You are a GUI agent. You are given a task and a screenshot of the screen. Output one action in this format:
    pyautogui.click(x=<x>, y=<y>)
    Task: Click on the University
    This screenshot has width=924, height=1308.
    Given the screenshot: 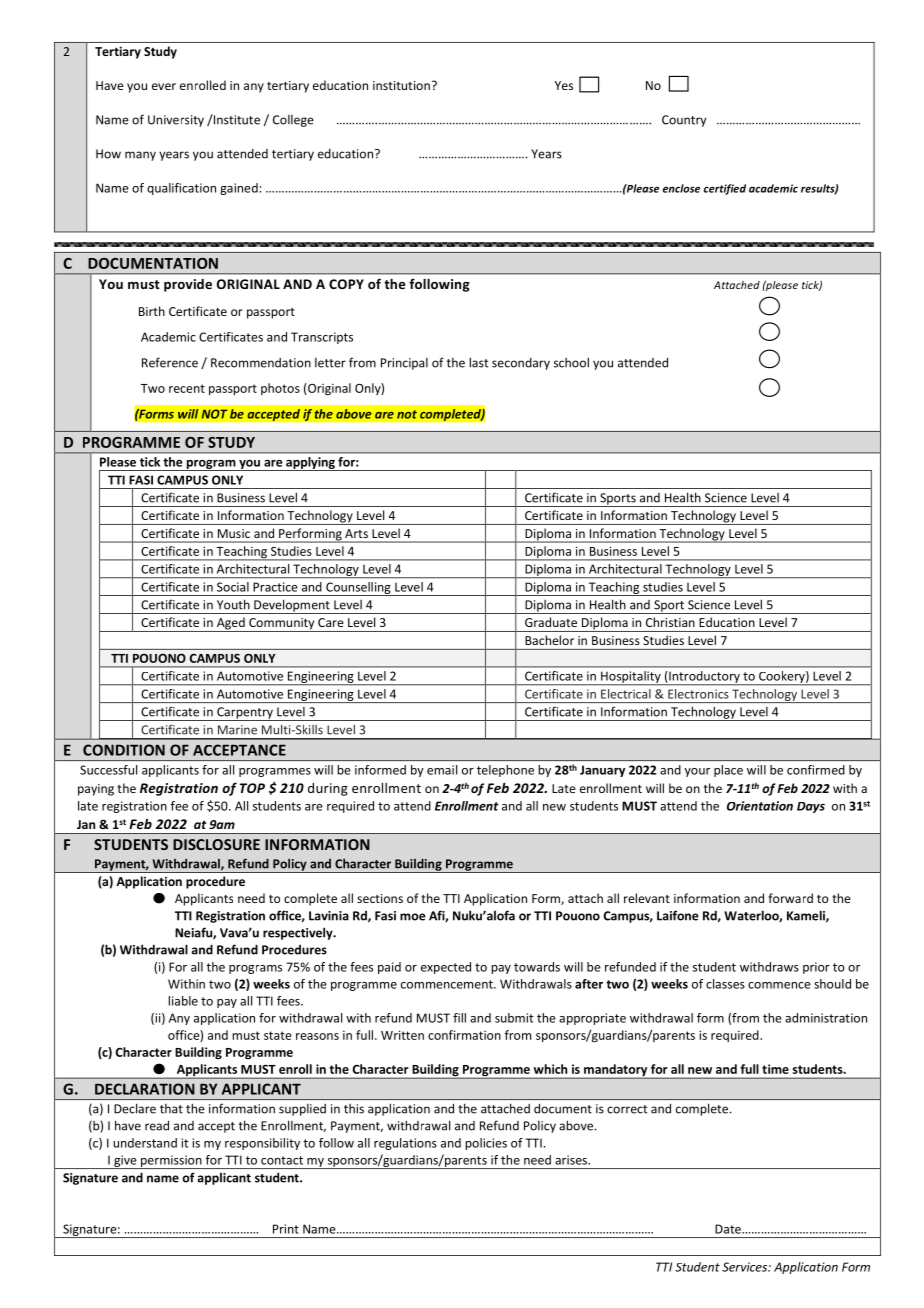 What is the action you would take?
    pyautogui.click(x=176, y=121)
